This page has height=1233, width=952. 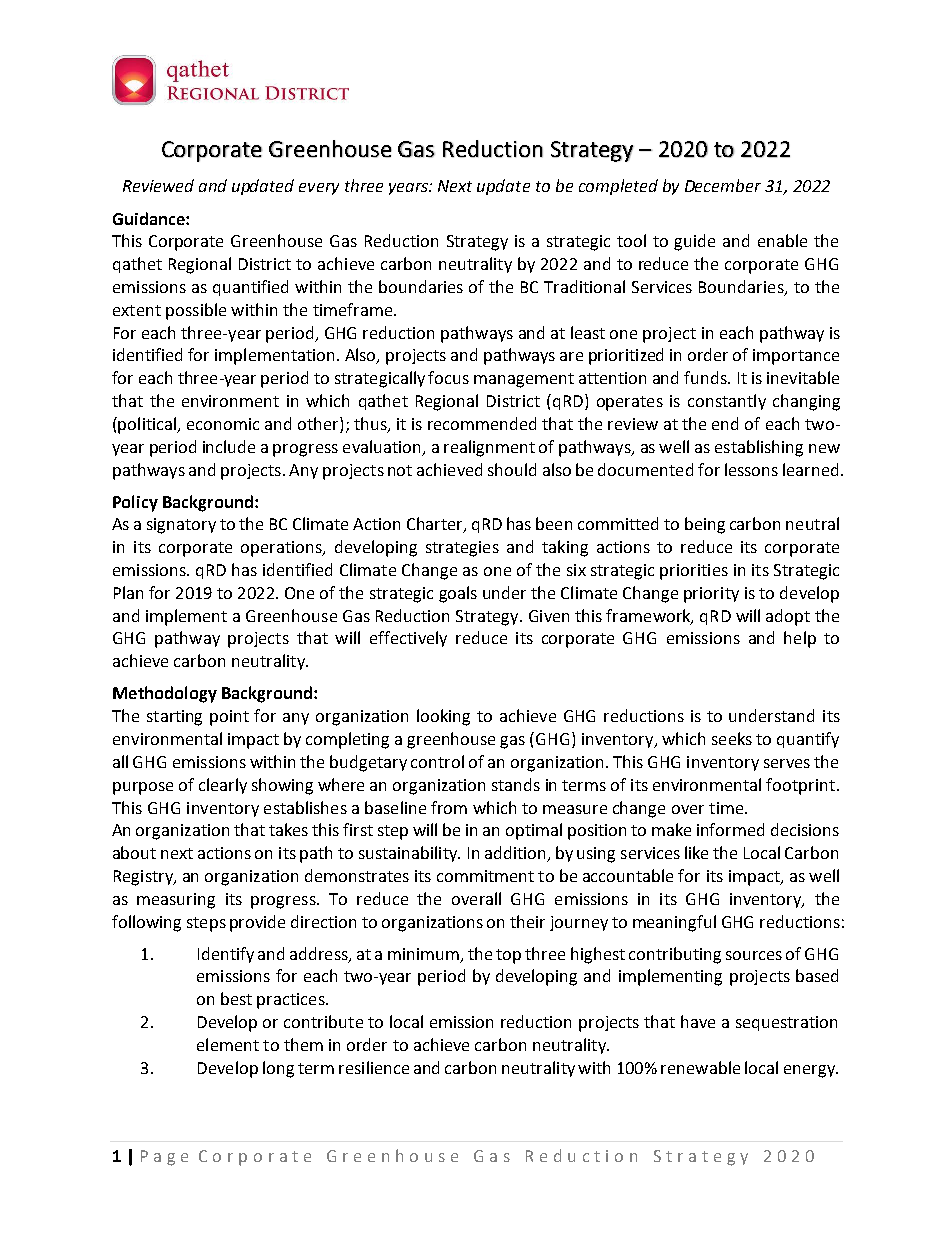 What do you see at coordinates (618, 187) in the page?
I see `completed` at bounding box center [618, 187].
